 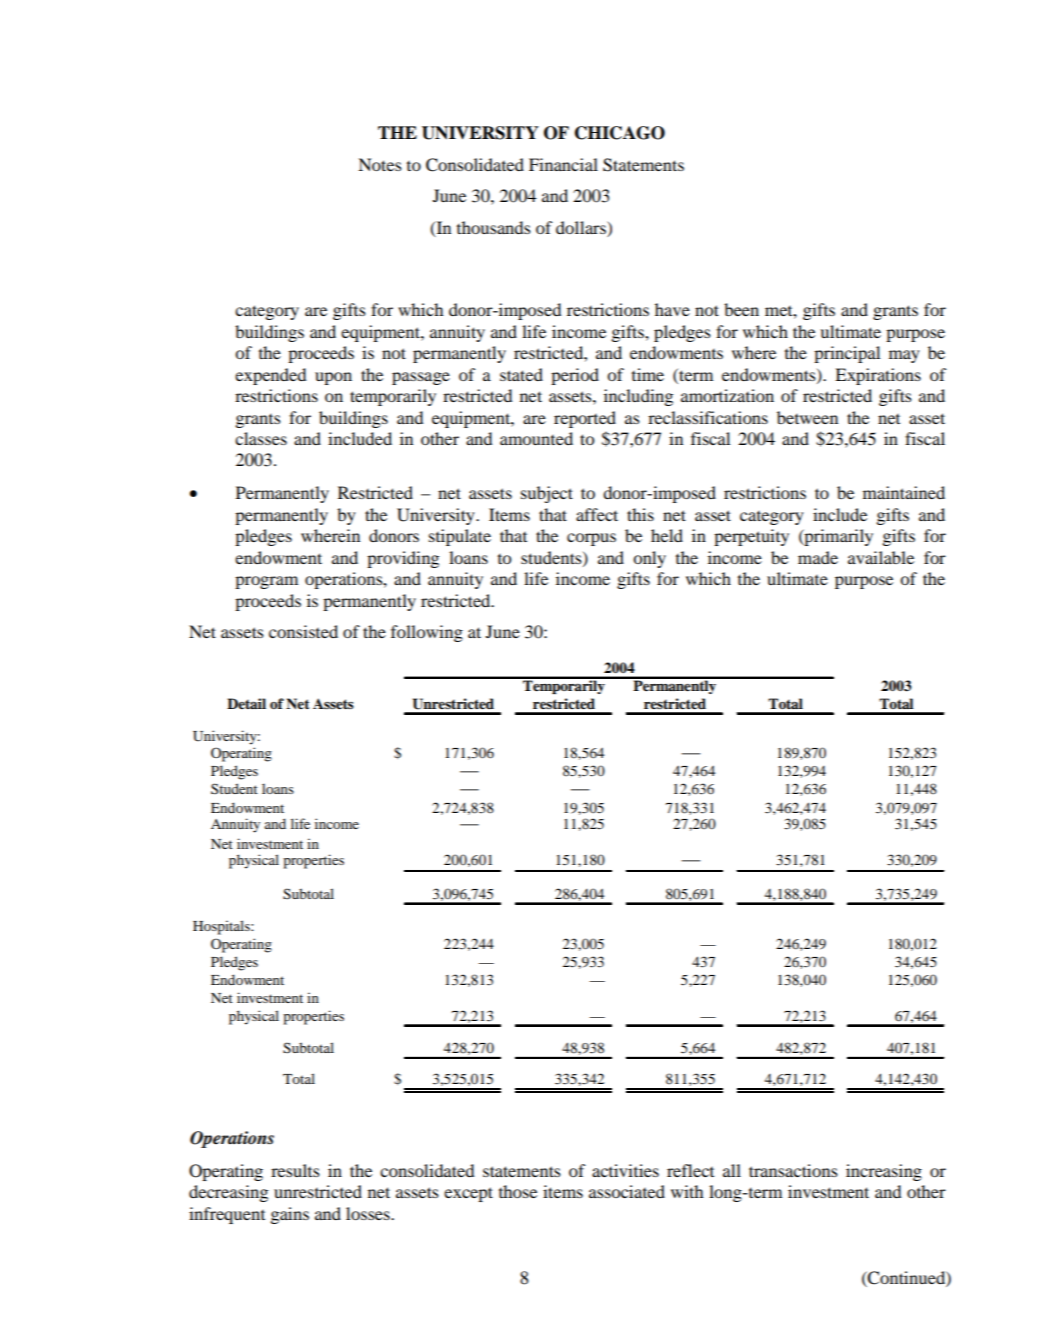 What do you see at coordinates (261, 438) in the screenshot?
I see `classes` at bounding box center [261, 438].
